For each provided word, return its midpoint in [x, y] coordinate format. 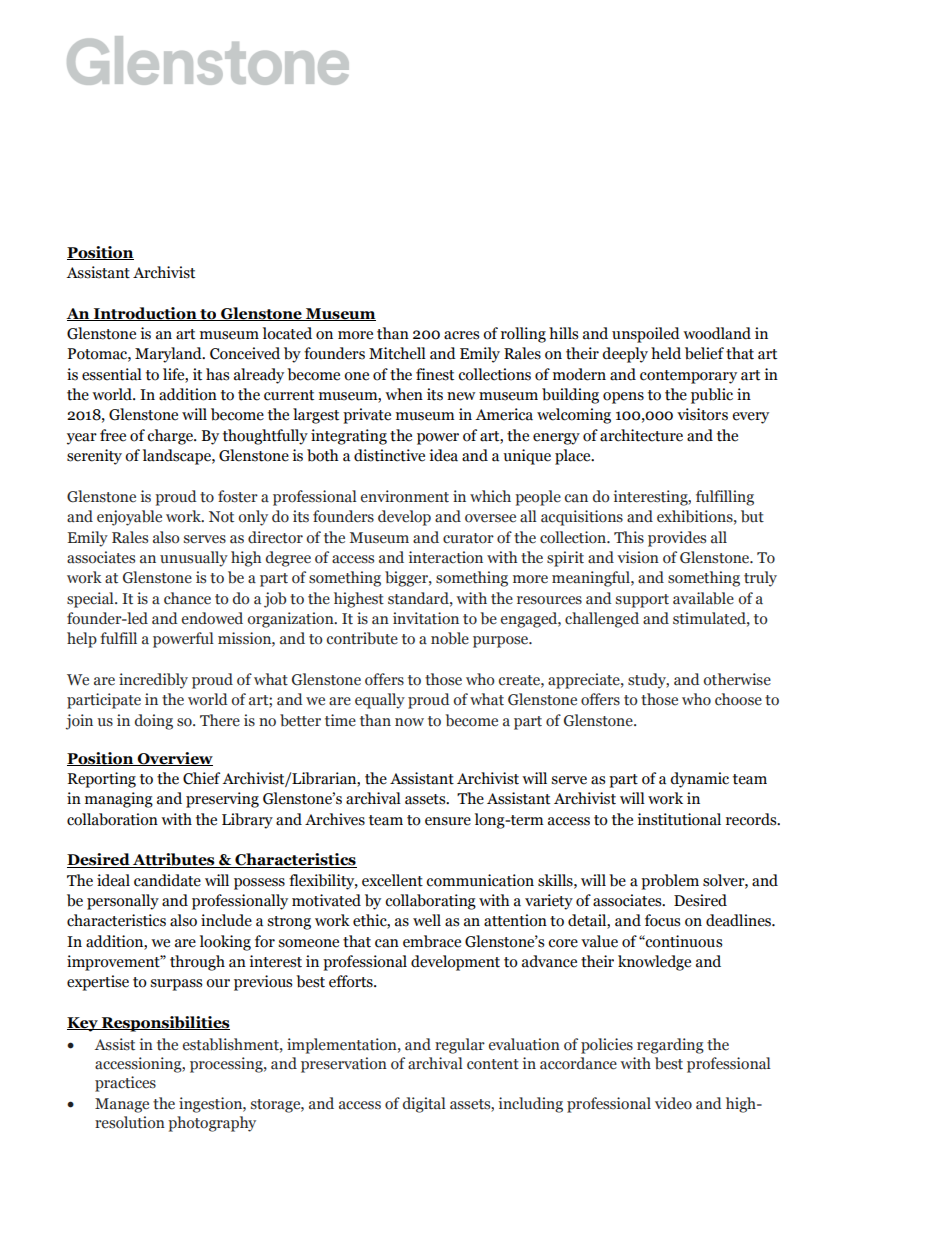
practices [125, 1084]
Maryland [169, 355]
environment [405, 496]
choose [738, 699]
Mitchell [397, 353]
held [666, 353]
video [673, 1103]
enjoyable [129, 518]
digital [424, 1105]
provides [677, 539]
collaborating [430, 902]
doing [154, 722]
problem [670, 882]
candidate [167, 880]
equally [380, 701]
